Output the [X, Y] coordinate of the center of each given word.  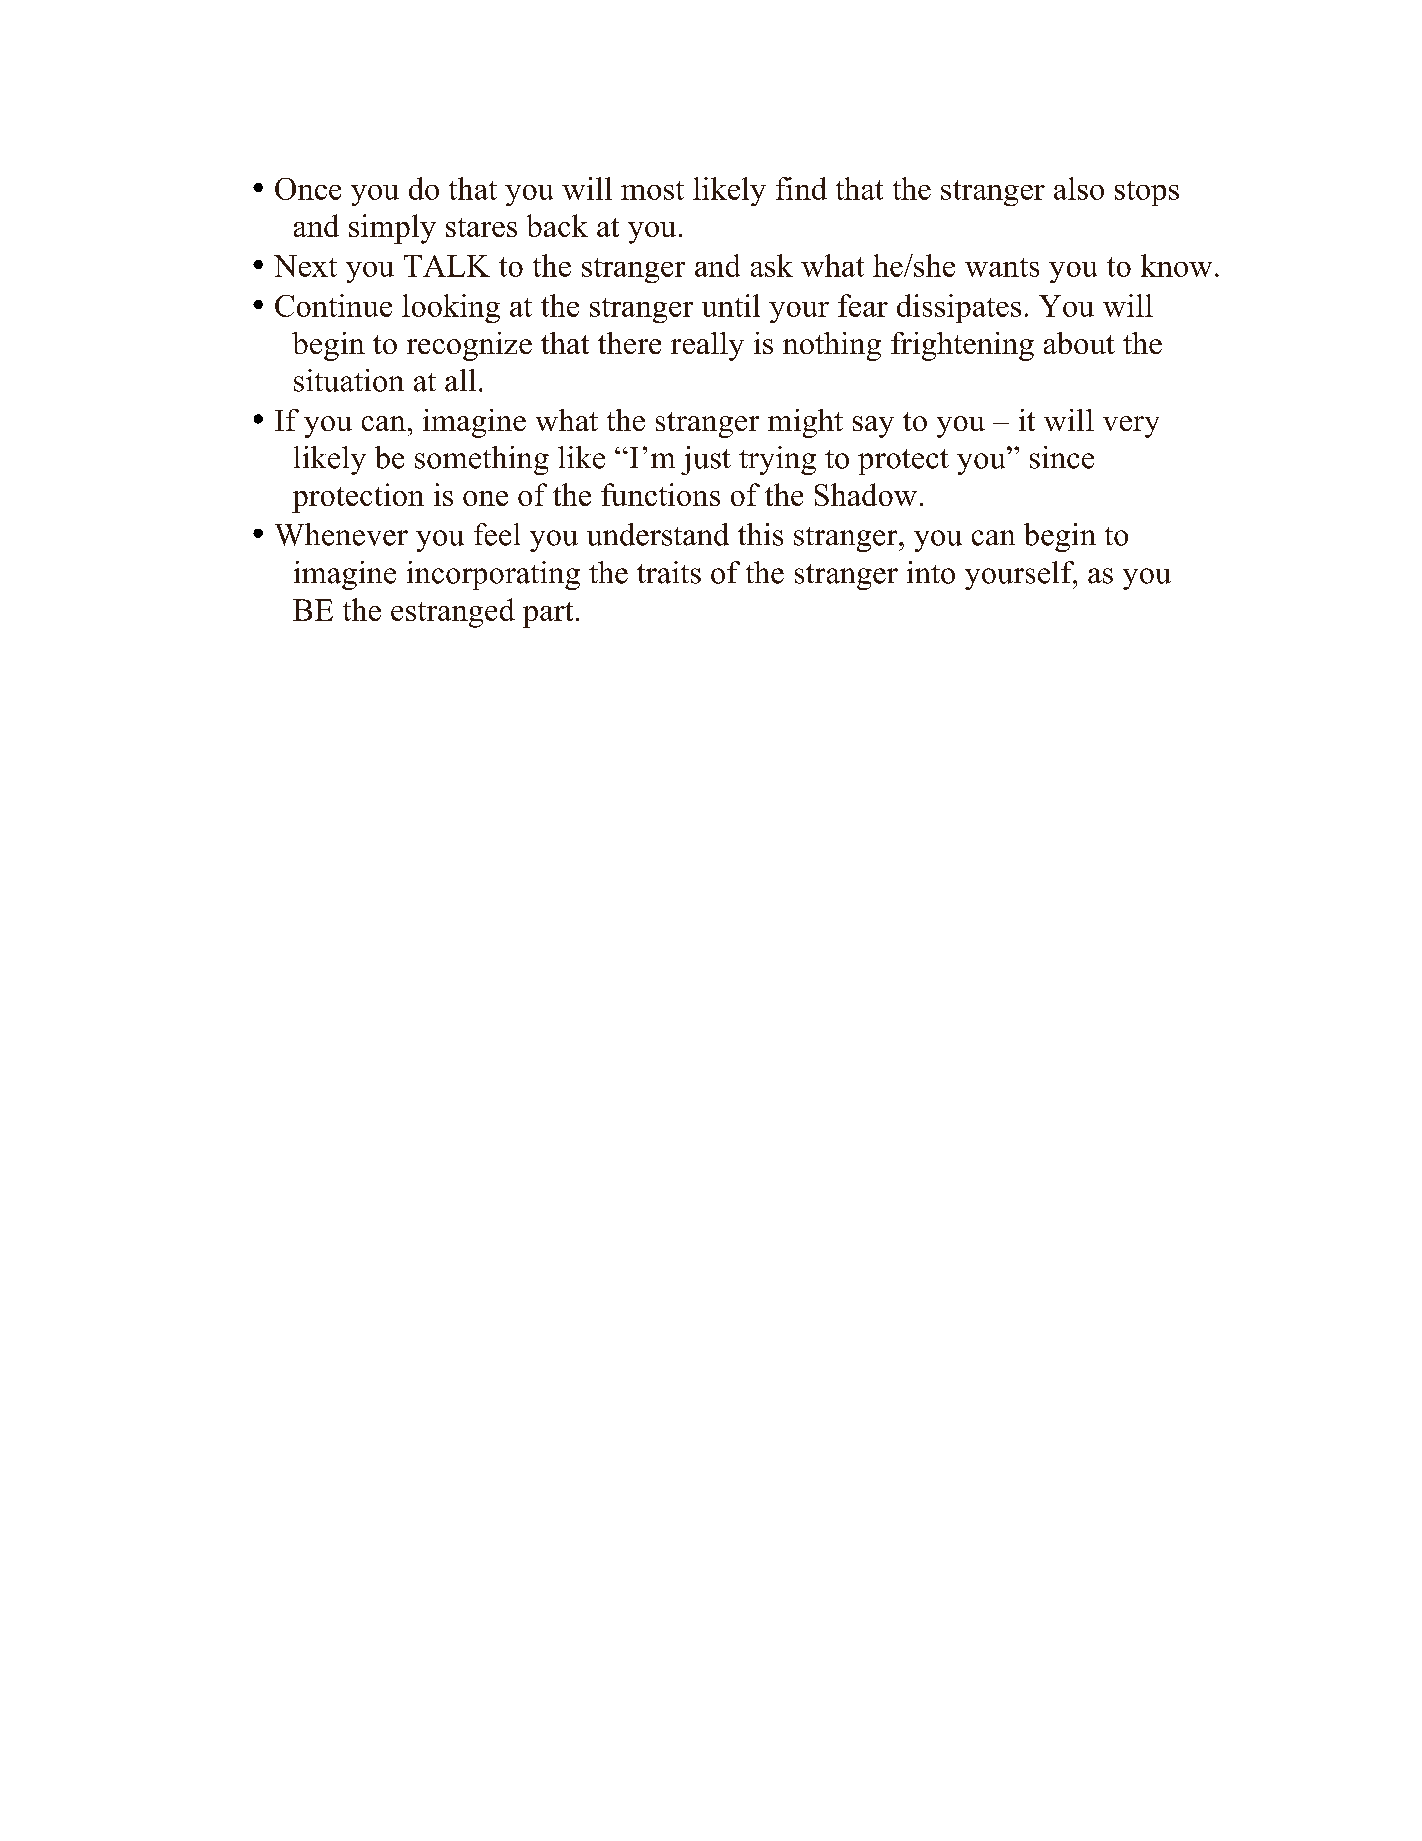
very [1131, 427]
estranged [453, 613]
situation [349, 380]
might [805, 423]
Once [308, 189]
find [801, 188]
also [1079, 188]
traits [669, 572]
